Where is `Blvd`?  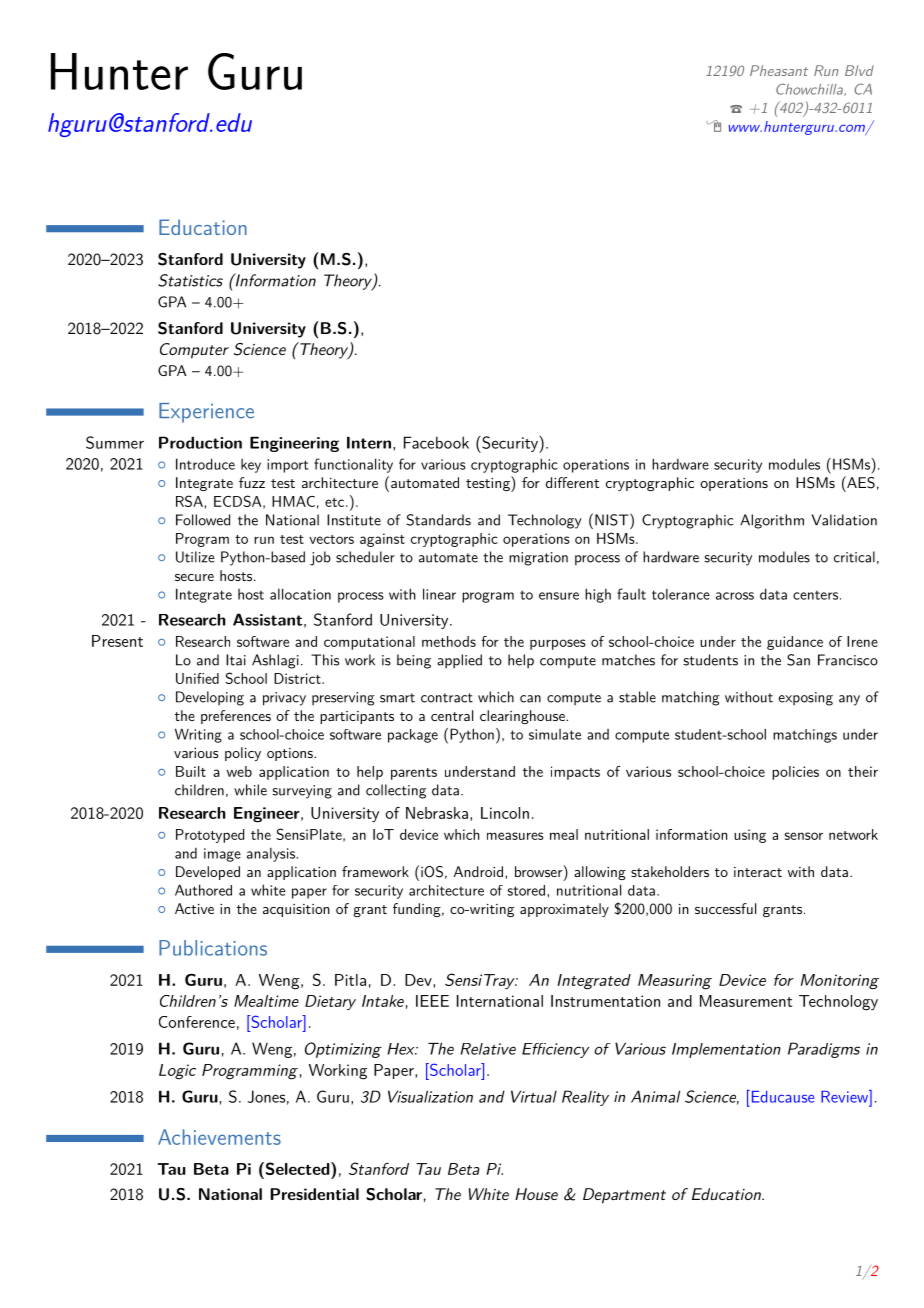
Blvd is located at coordinates (859, 70).
